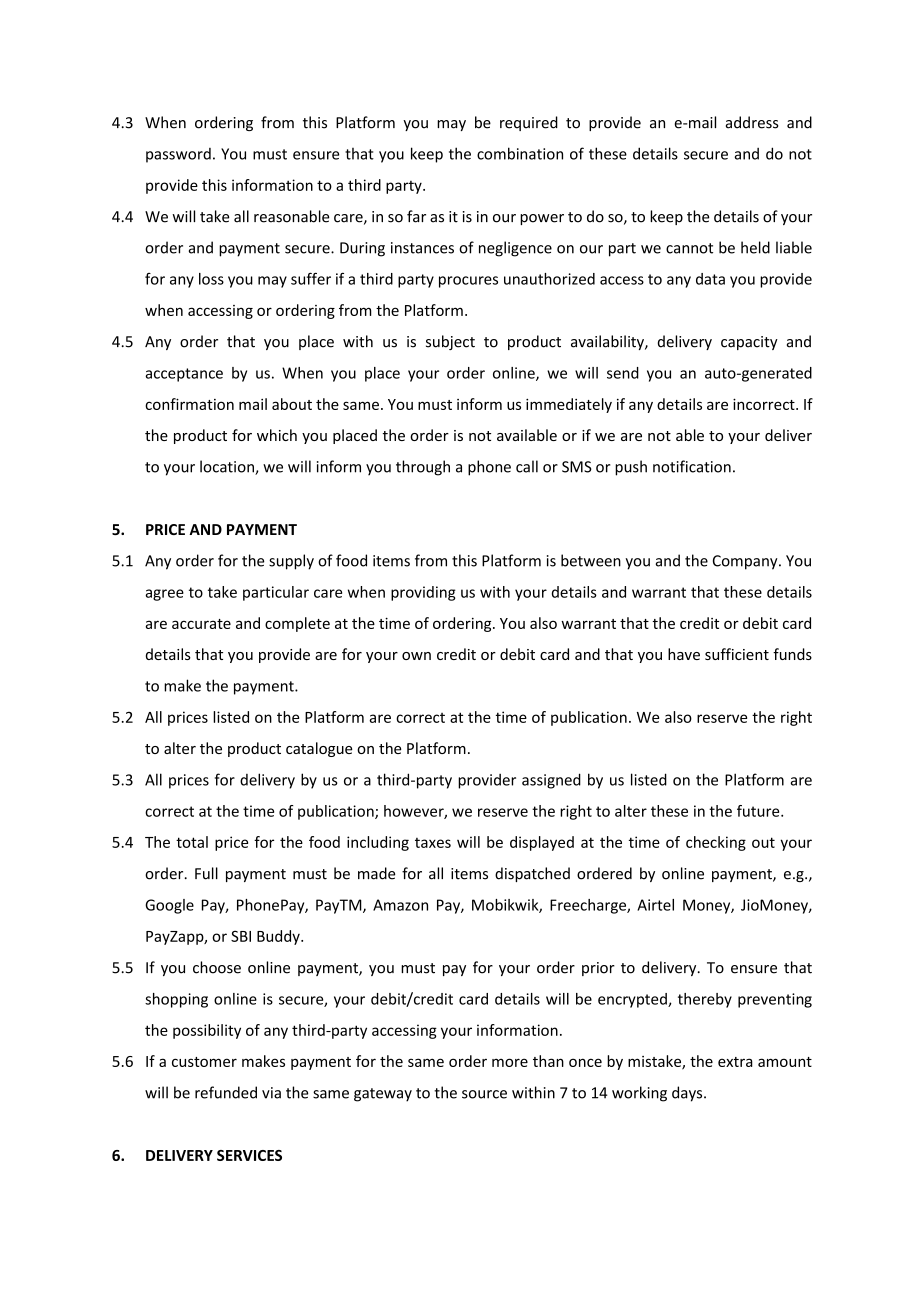 This image has height=1308, width=924. What do you see at coordinates (752, 122) in the image?
I see `address` at bounding box center [752, 122].
